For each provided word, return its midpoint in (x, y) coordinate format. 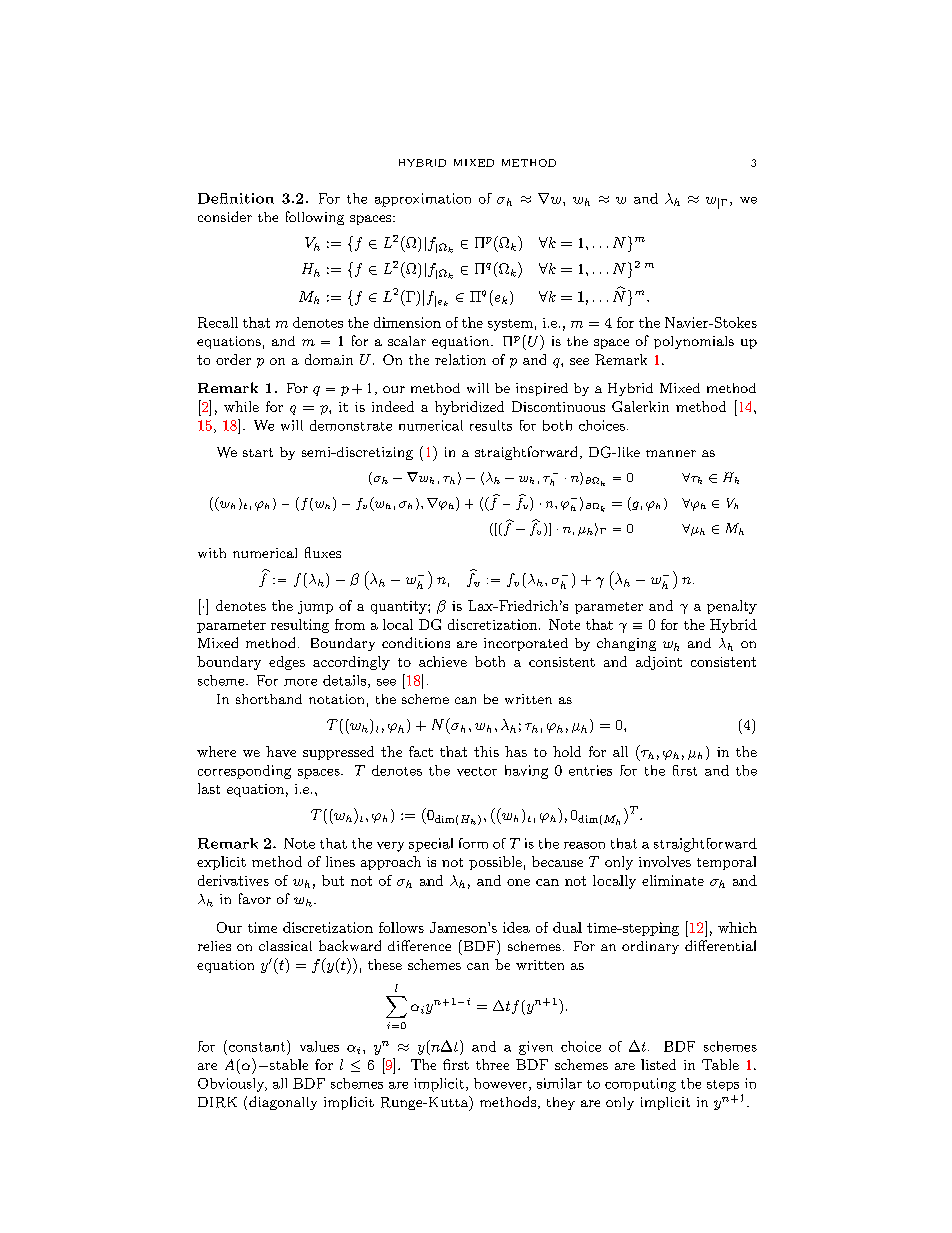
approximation (423, 200)
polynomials (694, 342)
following (315, 218)
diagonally (283, 1103)
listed (658, 1064)
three (492, 1064)
